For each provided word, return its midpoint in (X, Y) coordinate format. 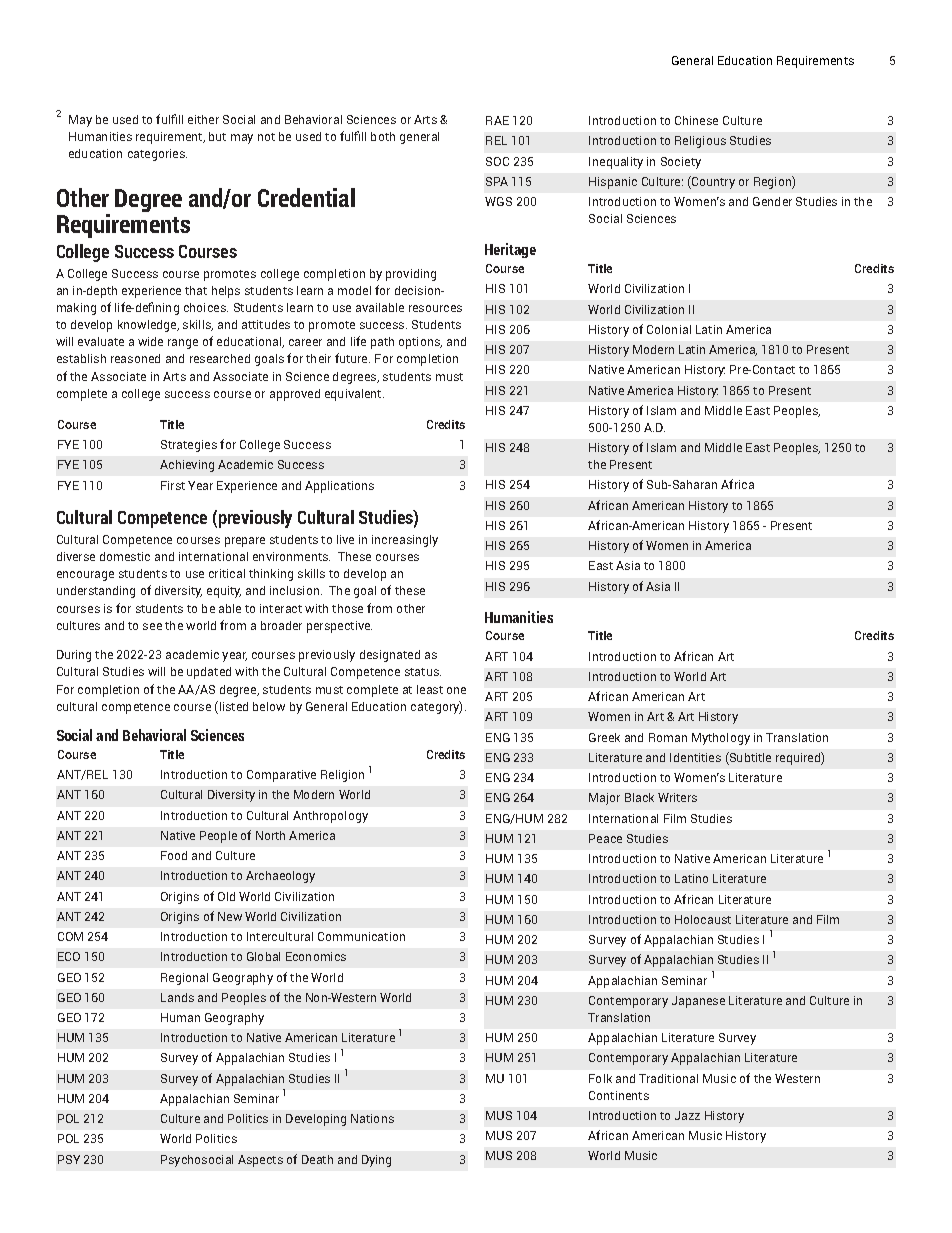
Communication (361, 936)
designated (390, 656)
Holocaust (703, 919)
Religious (700, 142)
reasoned (135, 358)
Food (174, 855)
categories (157, 155)
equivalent (354, 395)
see (152, 626)
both (383, 136)
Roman (668, 737)
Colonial (669, 329)
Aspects (260, 1161)
